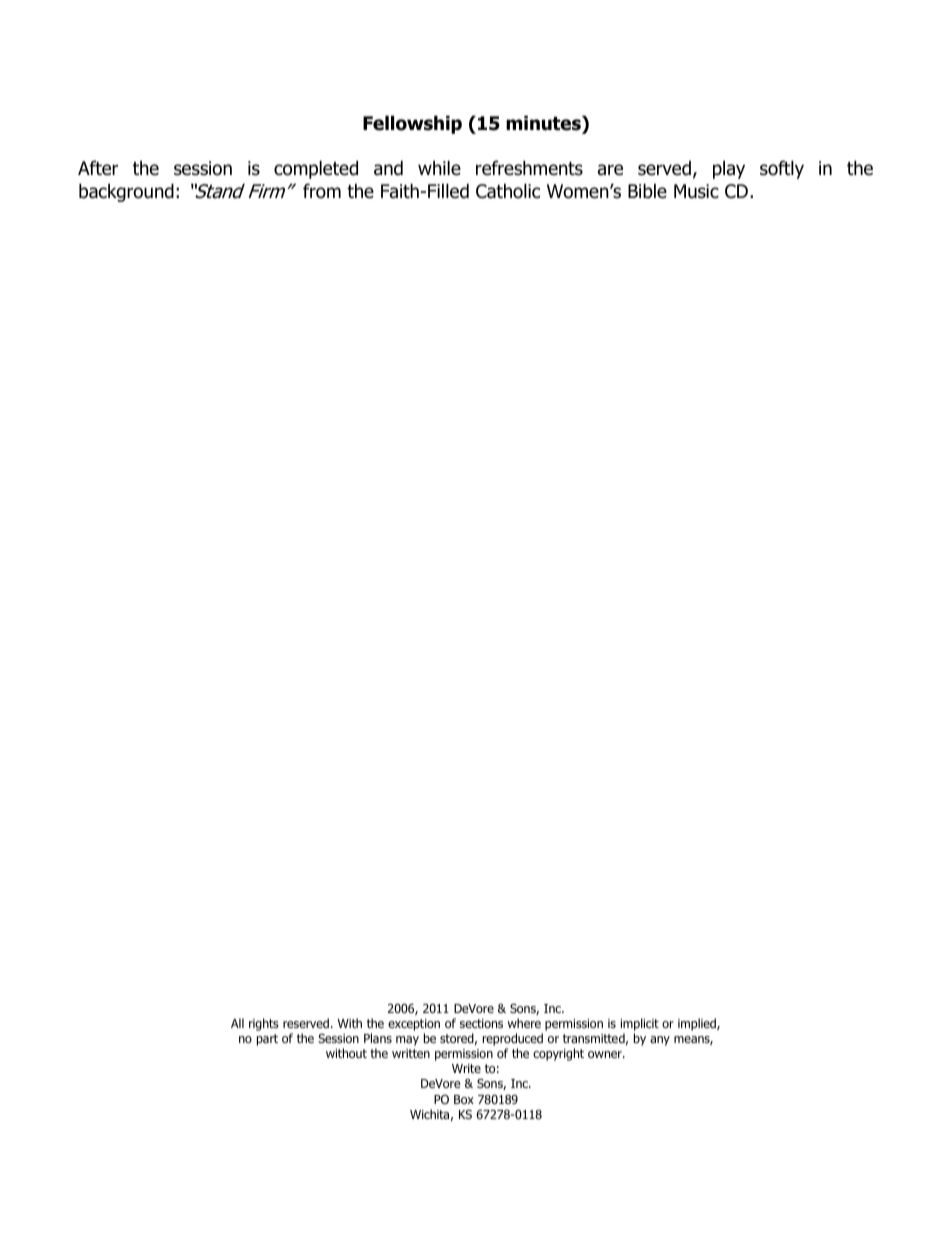 This screenshot has height=1233, width=952. Describe the element at coordinates (322, 191) in the screenshot. I see `from` at that location.
